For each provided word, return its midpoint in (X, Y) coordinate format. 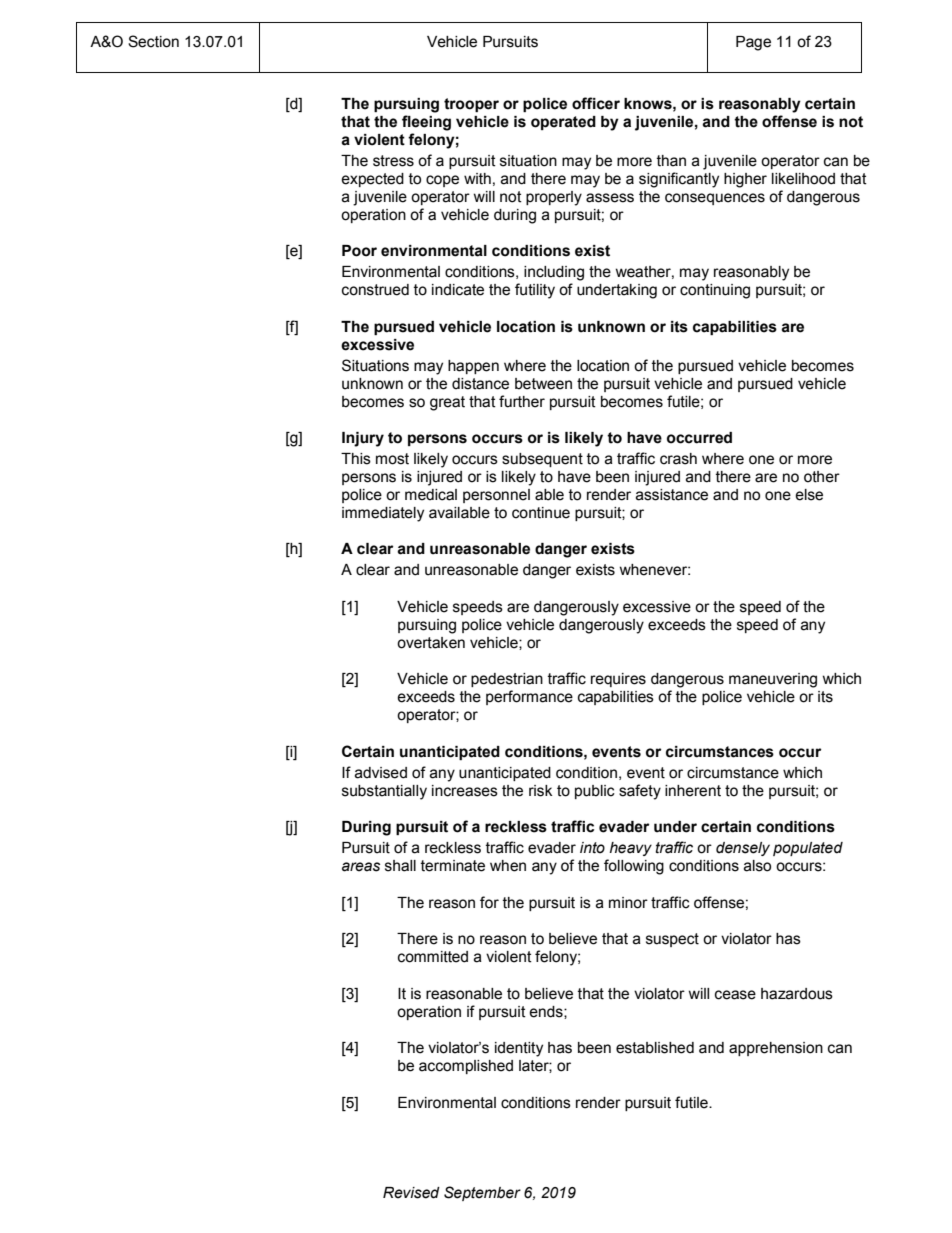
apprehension (776, 1049)
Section (153, 41)
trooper (471, 105)
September (482, 1193)
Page (753, 43)
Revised (411, 1193)
